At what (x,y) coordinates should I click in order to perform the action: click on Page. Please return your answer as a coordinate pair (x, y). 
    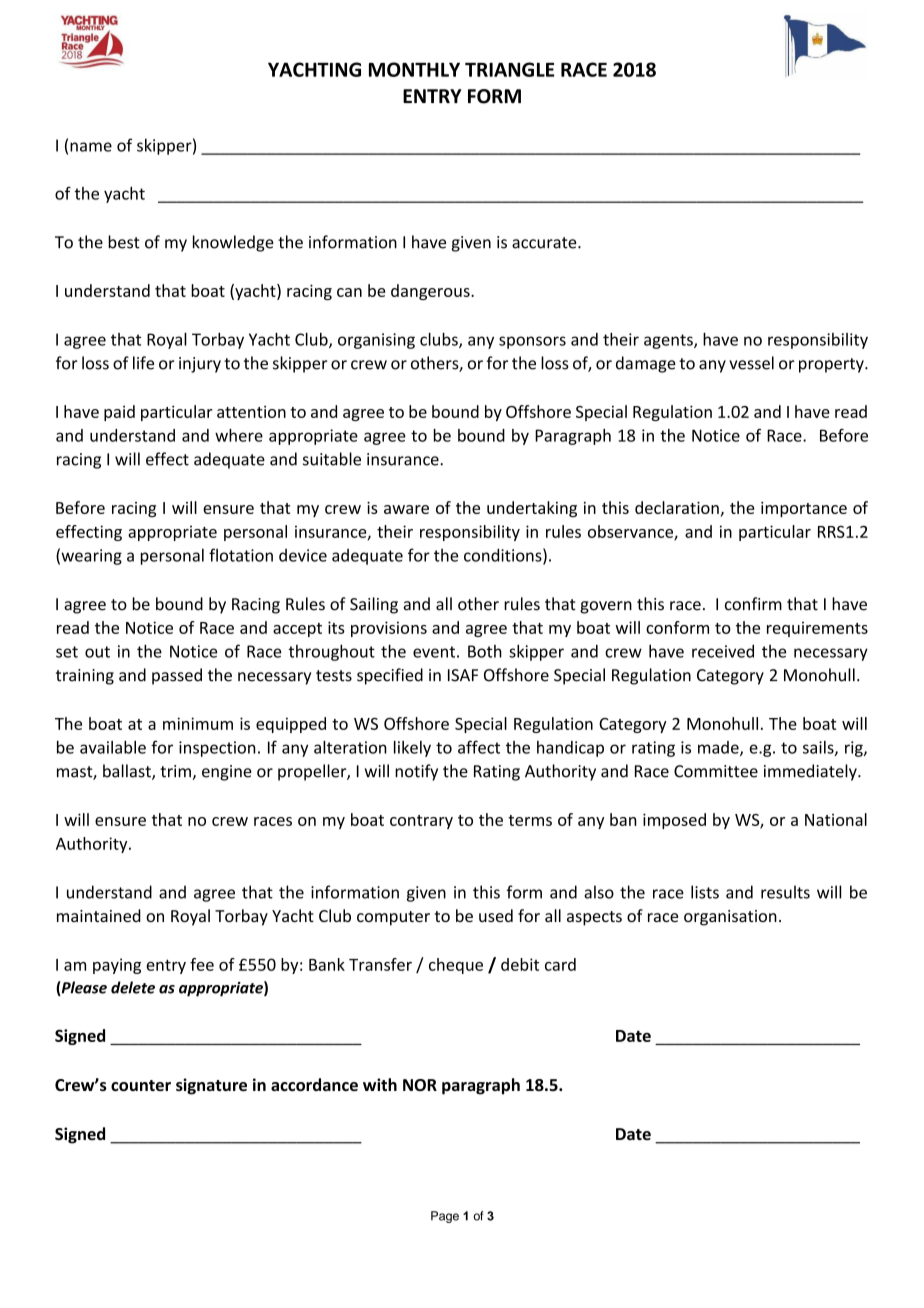
    Looking at the image, I should click on (445, 1217).
